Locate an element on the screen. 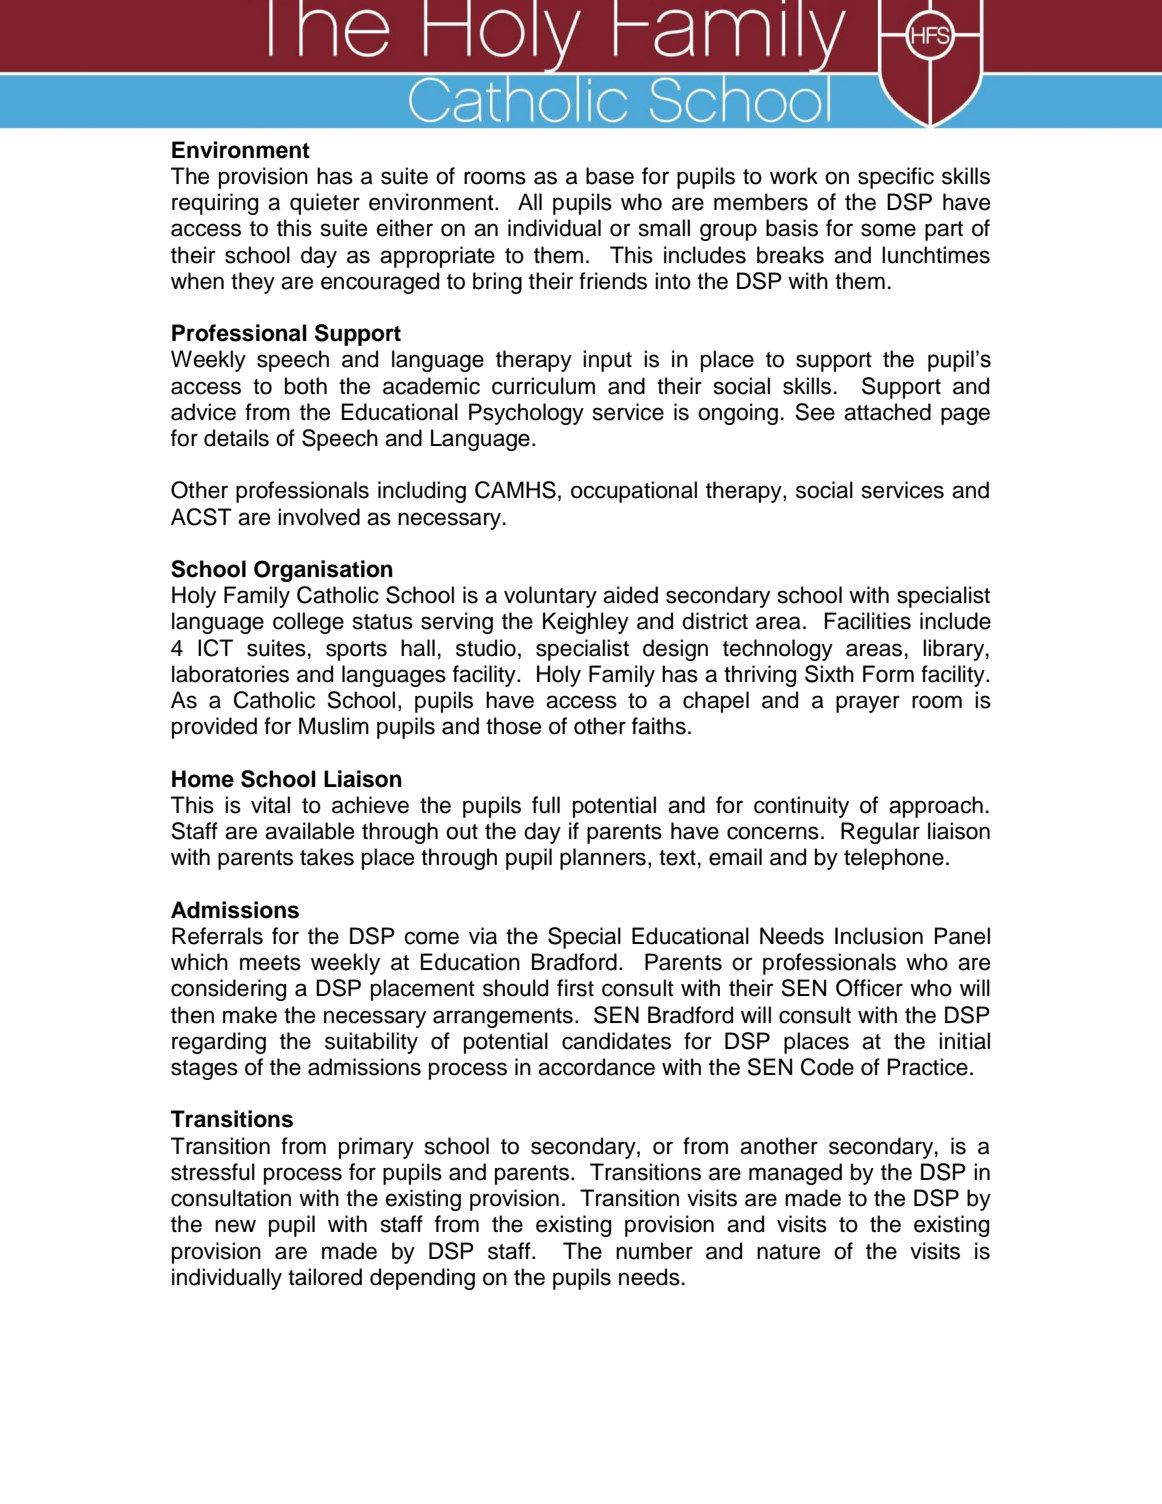 The image size is (1162, 1504). Muslim is located at coordinates (334, 726).
